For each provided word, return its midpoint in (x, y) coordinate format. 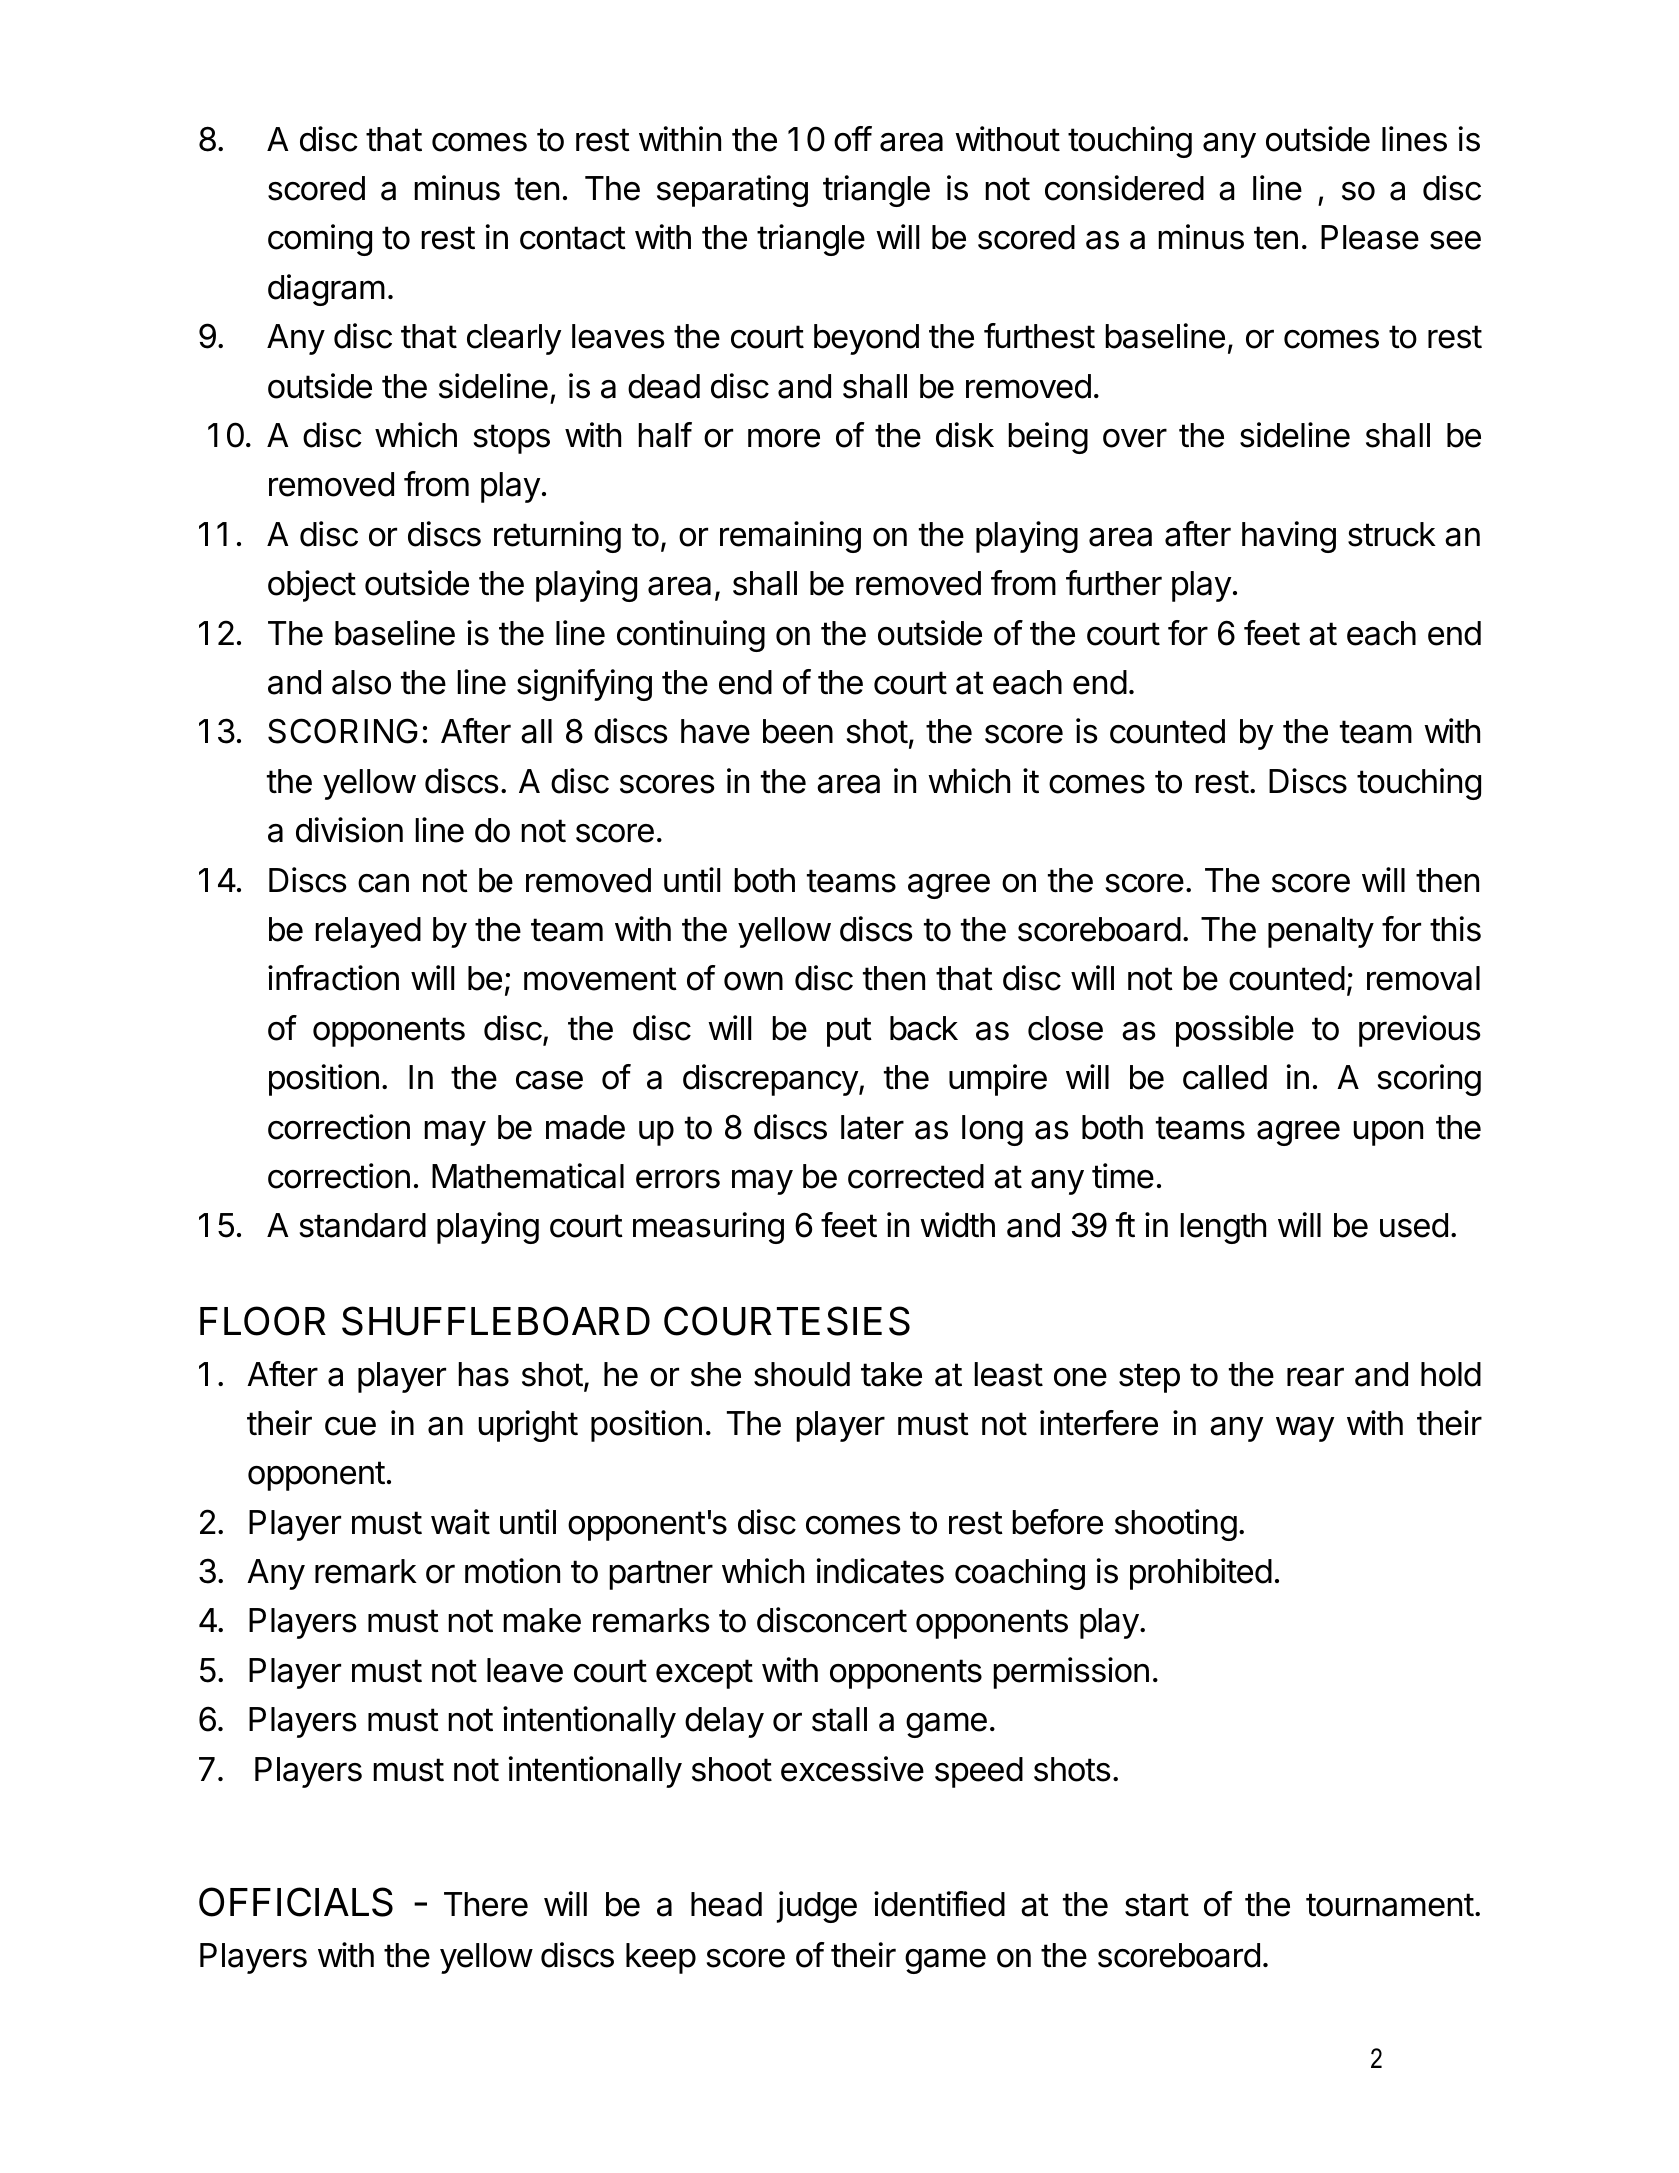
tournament (1390, 1905)
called (1225, 1077)
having (1289, 537)
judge (817, 1907)
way (1305, 1429)
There (486, 1904)
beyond (866, 339)
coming (320, 240)
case (549, 1080)
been (798, 731)
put (849, 1032)
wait (460, 1522)
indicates (880, 1571)
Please (1370, 237)
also (361, 682)
